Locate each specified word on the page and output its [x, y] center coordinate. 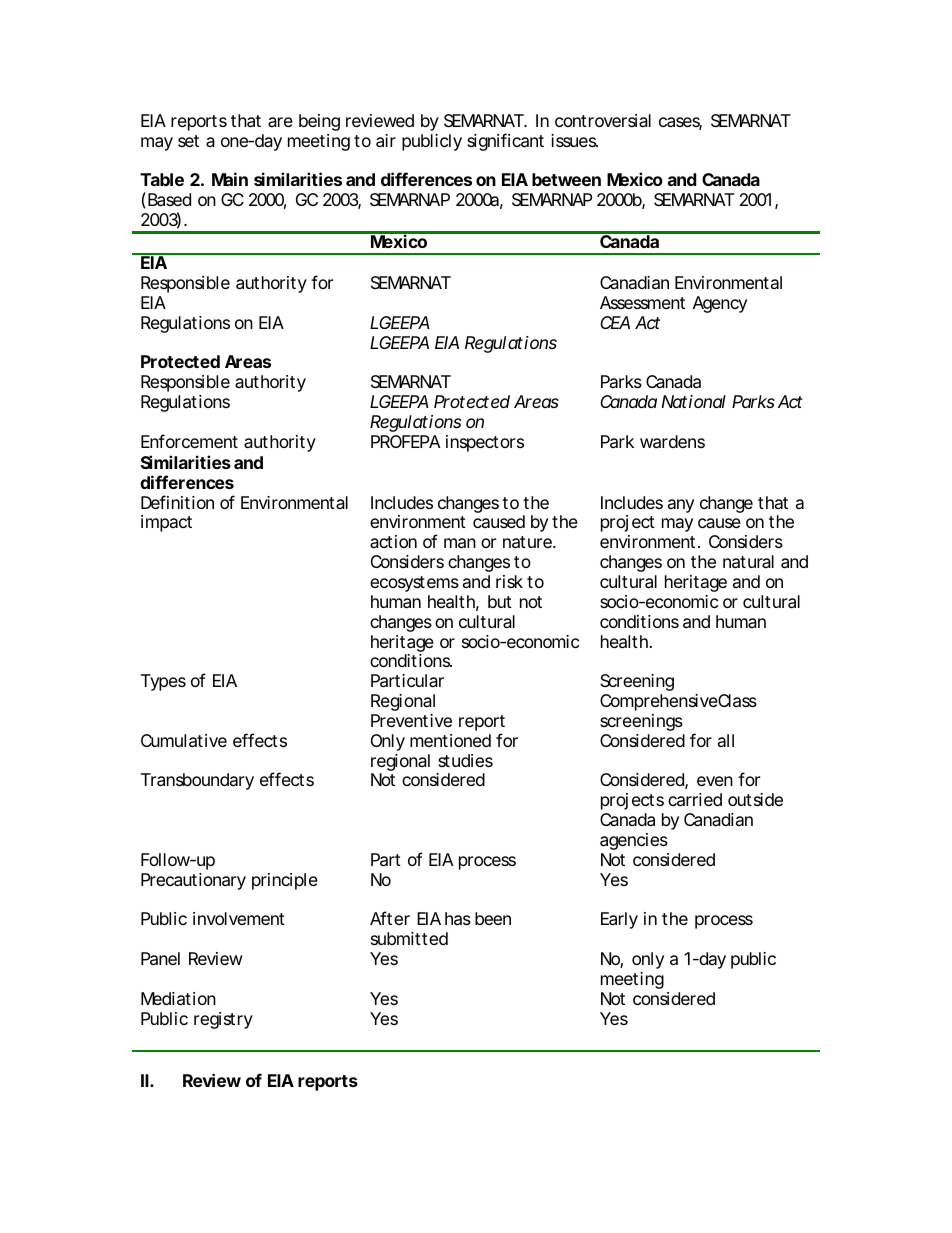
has [458, 919]
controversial [603, 120]
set [188, 141]
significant [505, 142]
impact [166, 523]
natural [748, 562]
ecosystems [414, 584]
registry [223, 1020]
